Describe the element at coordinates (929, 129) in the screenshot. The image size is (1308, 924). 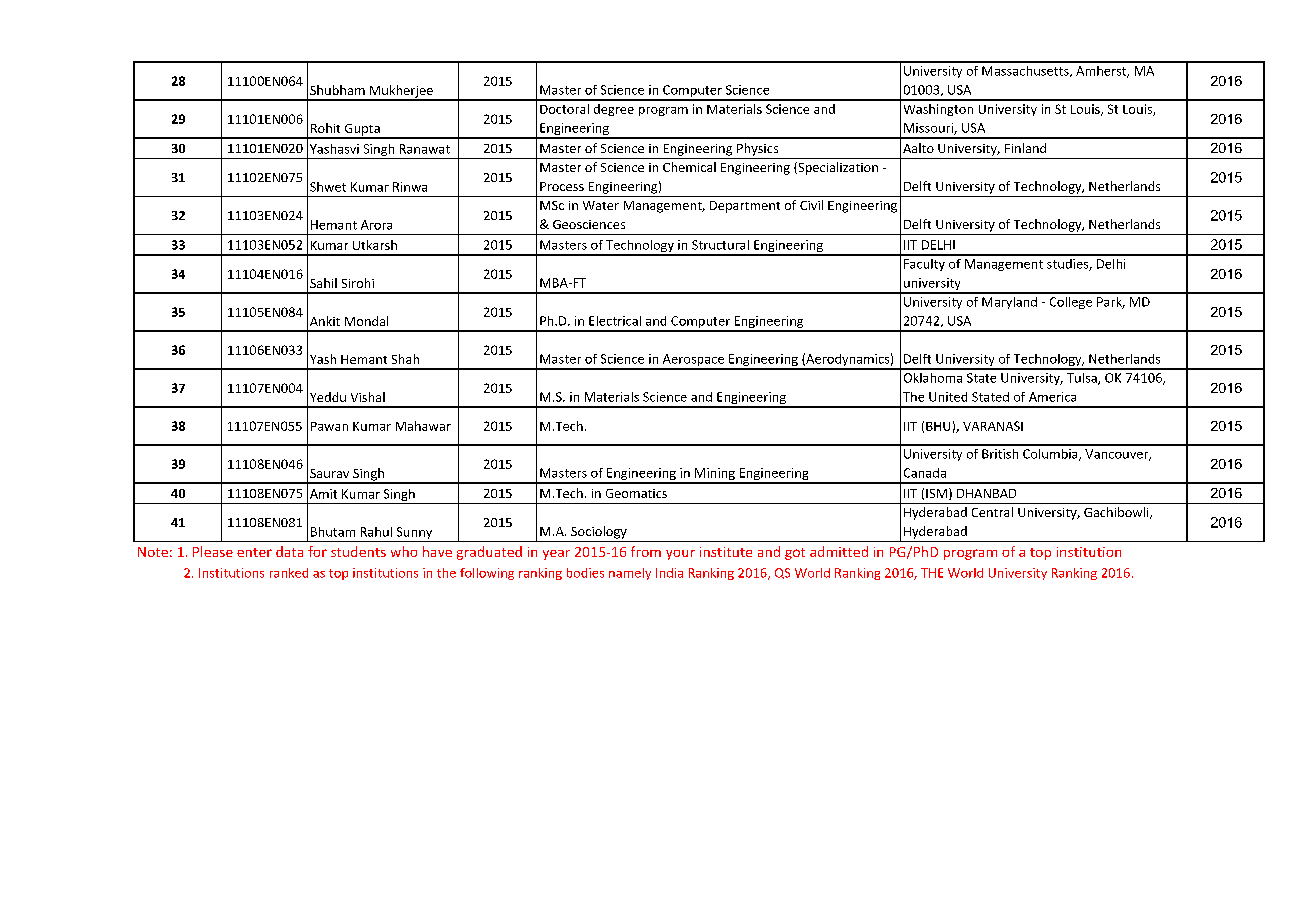
I see `Missouri` at that location.
